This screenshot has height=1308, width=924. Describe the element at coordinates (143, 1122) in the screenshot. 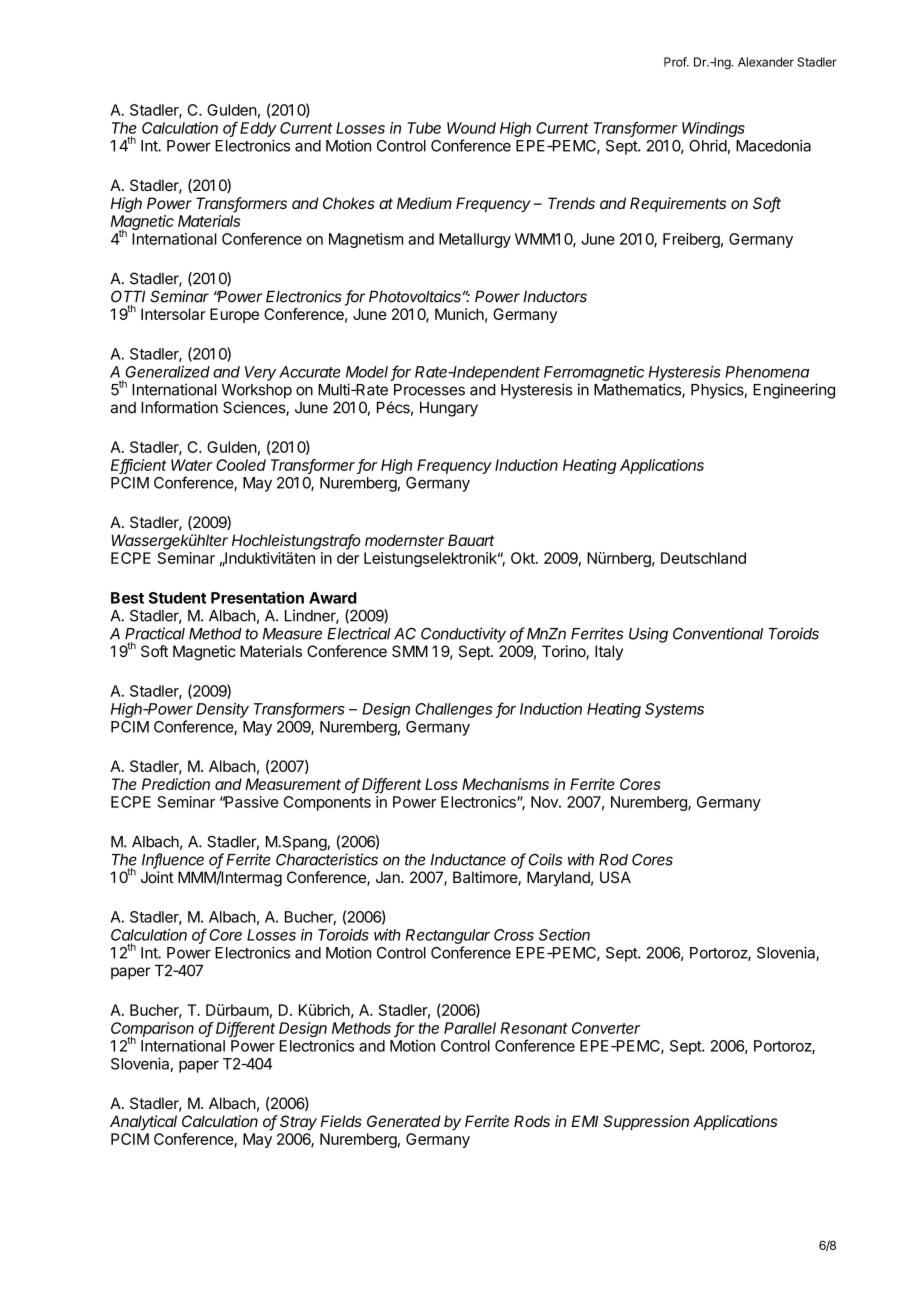

I see `Analytical` at that location.
